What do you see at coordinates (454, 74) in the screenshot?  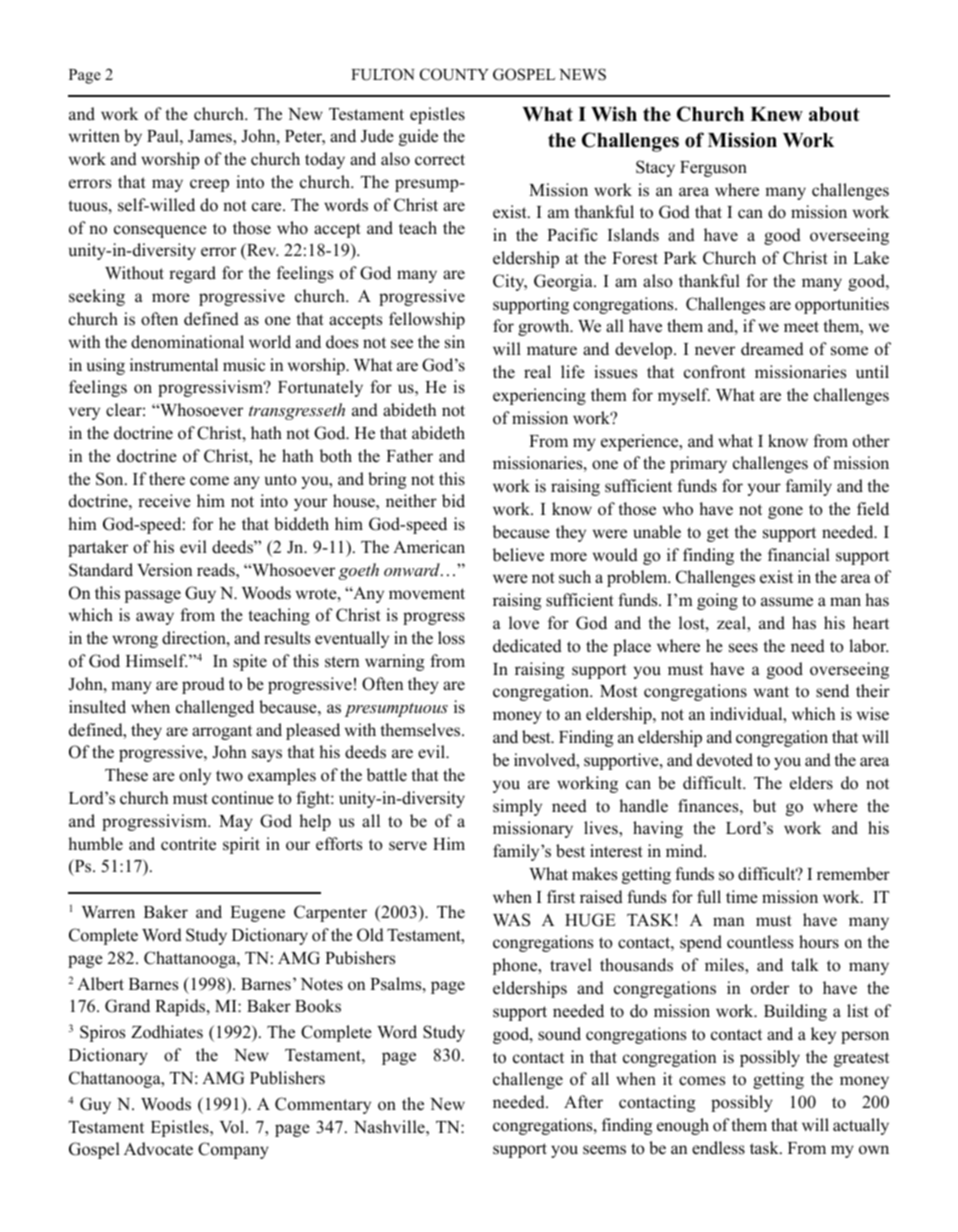 I see `COUNTY` at bounding box center [454, 74].
